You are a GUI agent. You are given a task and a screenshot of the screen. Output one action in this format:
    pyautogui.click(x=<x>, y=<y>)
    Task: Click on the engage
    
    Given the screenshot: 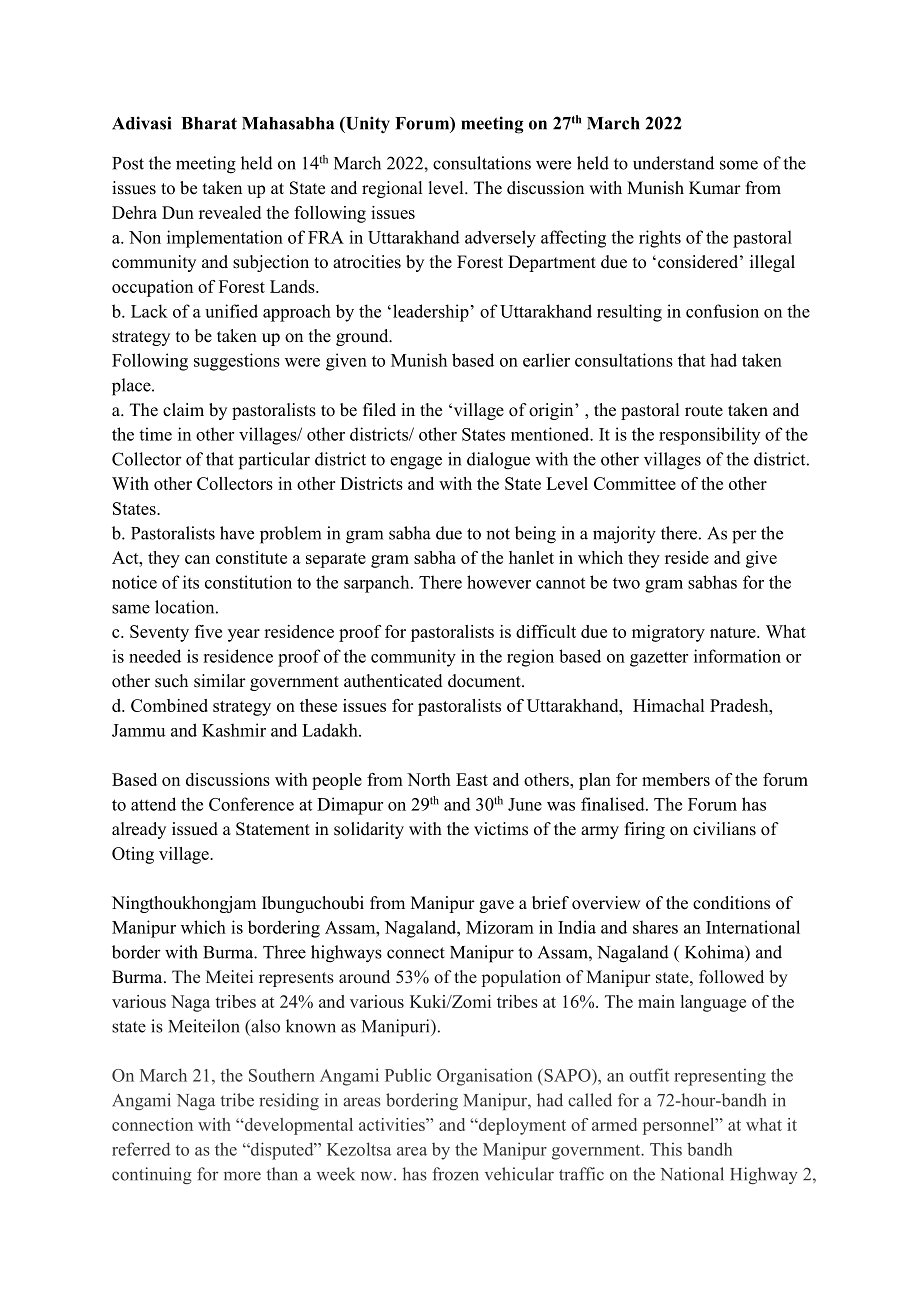 What is the action you would take?
    pyautogui.click(x=416, y=463)
